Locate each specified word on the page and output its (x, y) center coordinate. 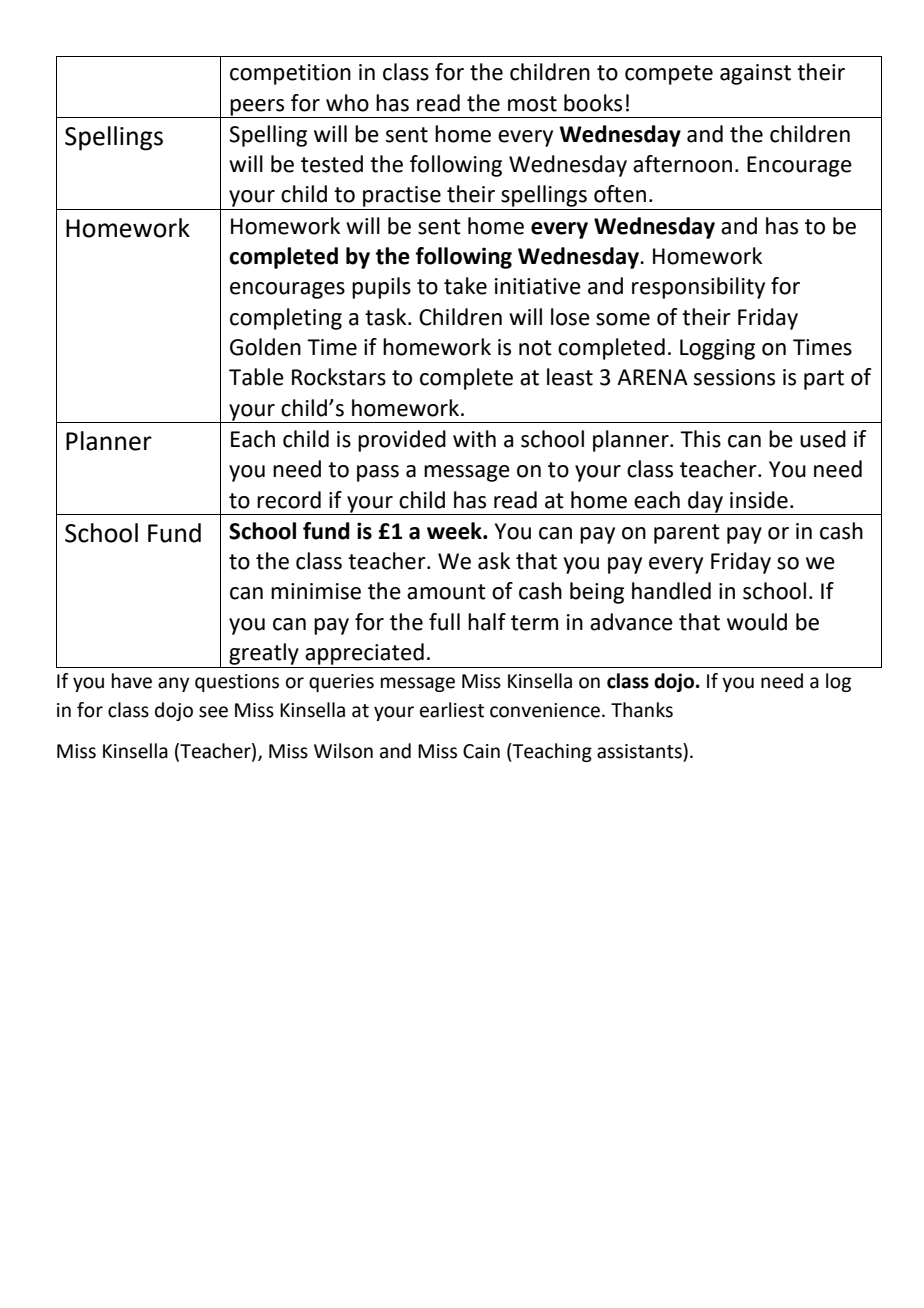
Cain (481, 751)
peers (258, 108)
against (755, 74)
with (474, 439)
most (532, 104)
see (213, 712)
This (700, 439)
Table (256, 377)
